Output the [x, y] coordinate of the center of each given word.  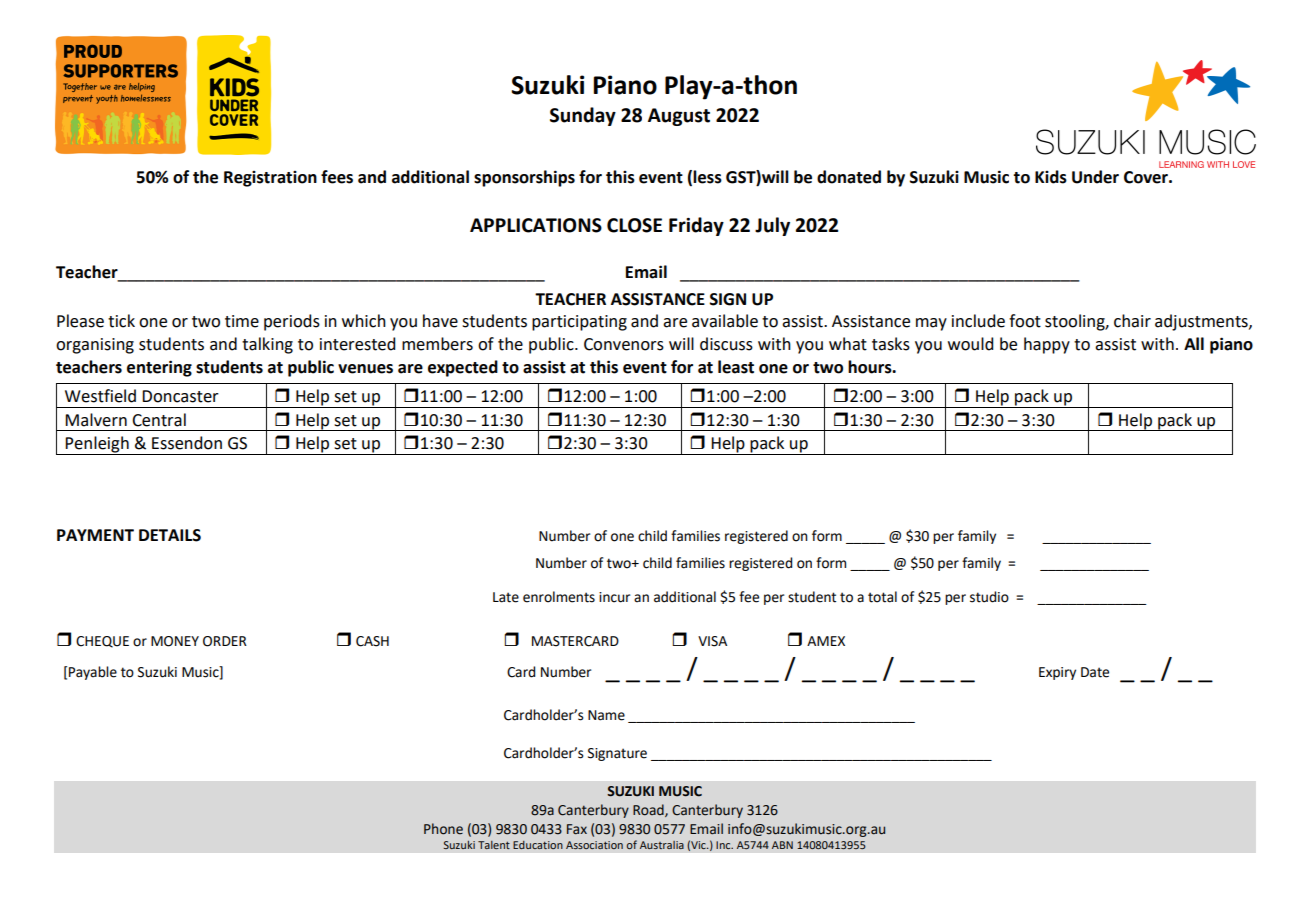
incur [614, 597]
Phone [443, 829]
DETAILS [170, 535]
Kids [1051, 177]
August [679, 117]
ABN [782, 845]
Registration [270, 179]
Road [649, 810]
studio [989, 597]
